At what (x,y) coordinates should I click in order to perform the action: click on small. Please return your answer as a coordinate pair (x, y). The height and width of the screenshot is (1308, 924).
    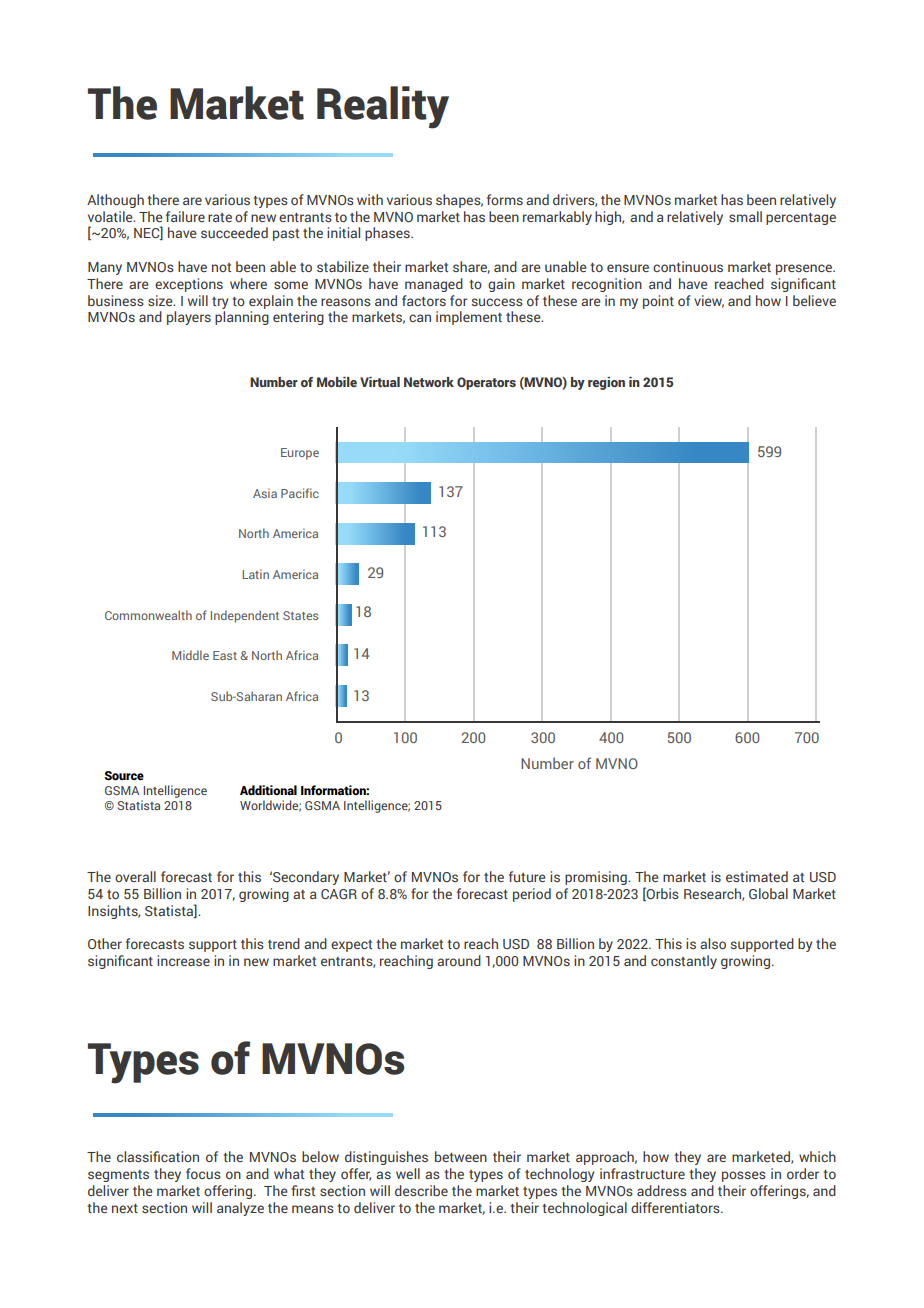
    Looking at the image, I should click on (745, 216).
